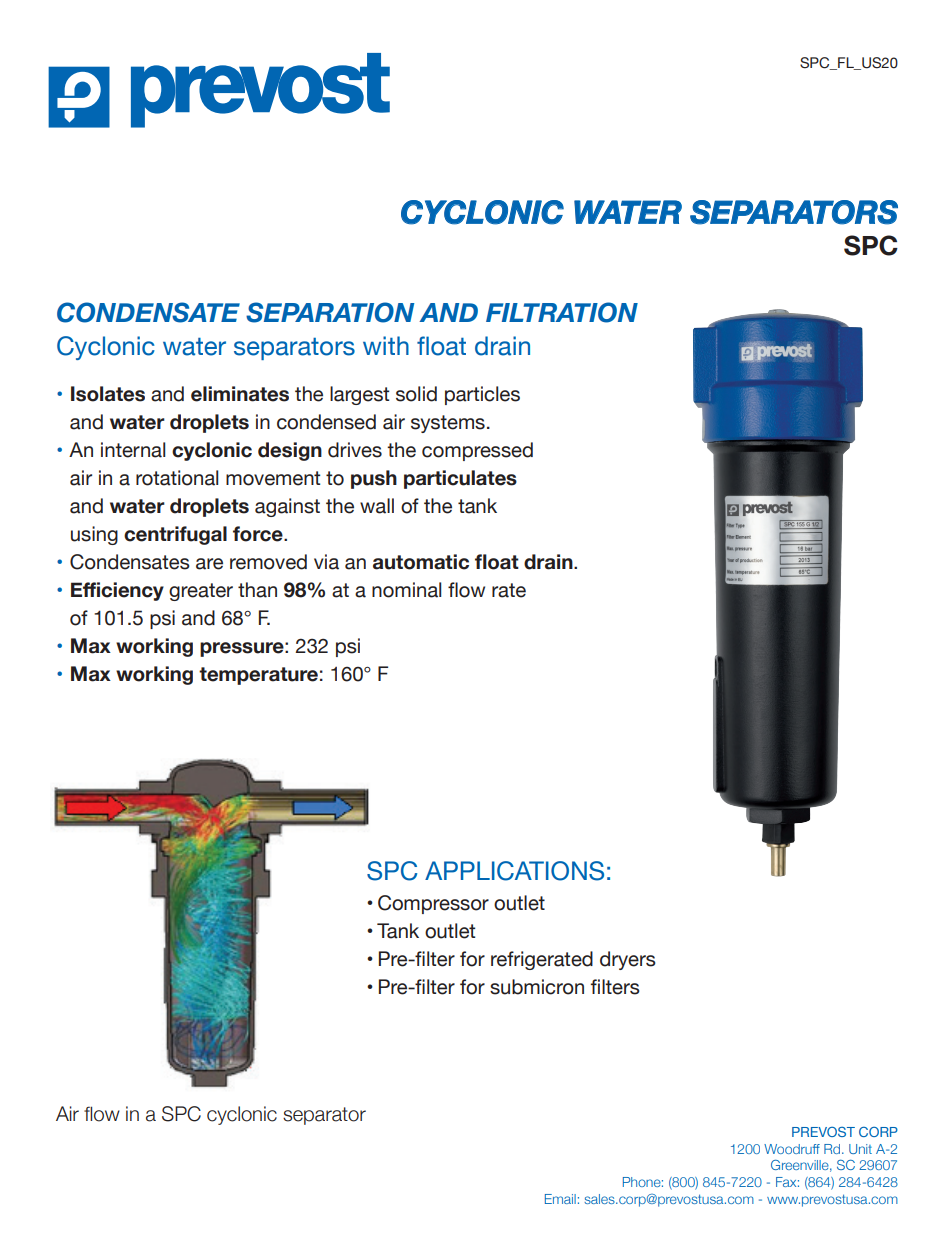  Describe the element at coordinates (240, 394) in the screenshot. I see `eliminates` at that location.
